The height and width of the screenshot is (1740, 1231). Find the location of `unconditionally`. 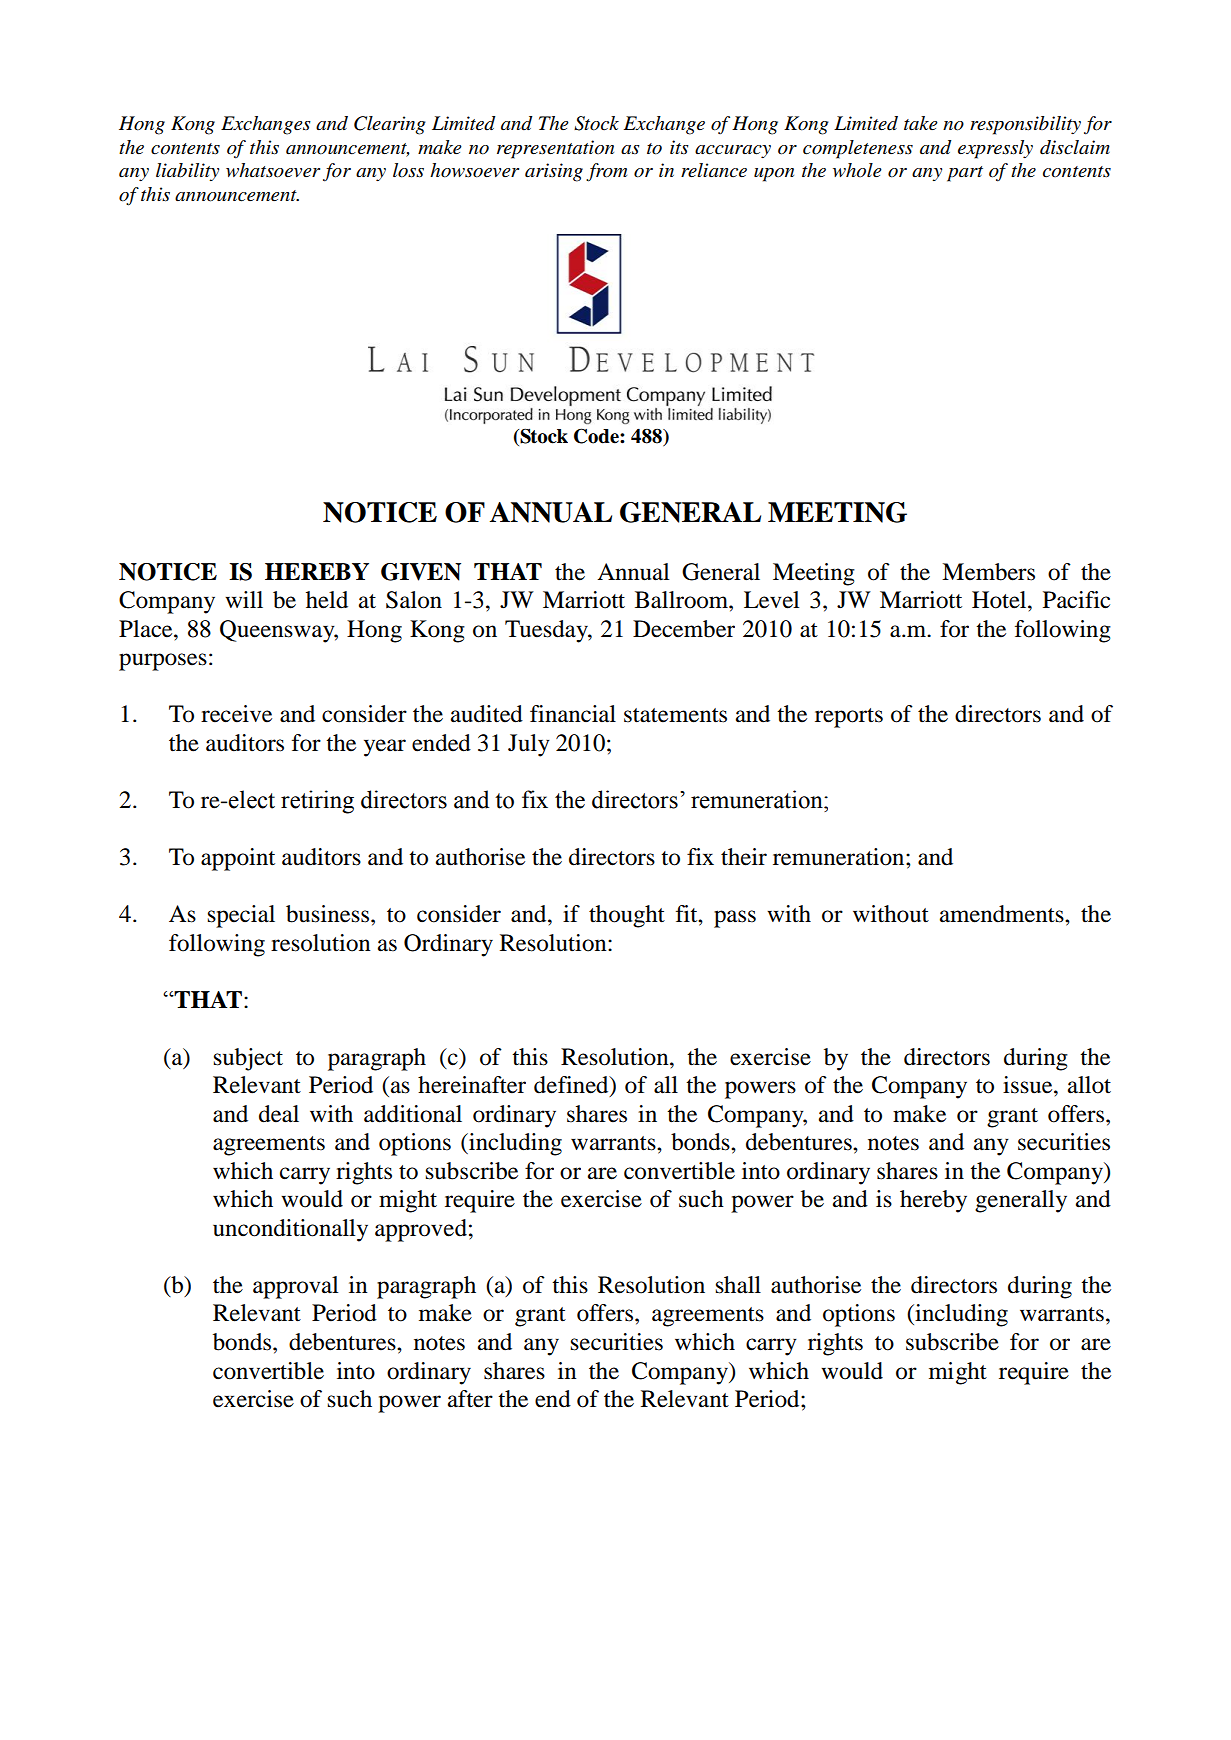

unconditionally is located at coordinates (290, 1230).
